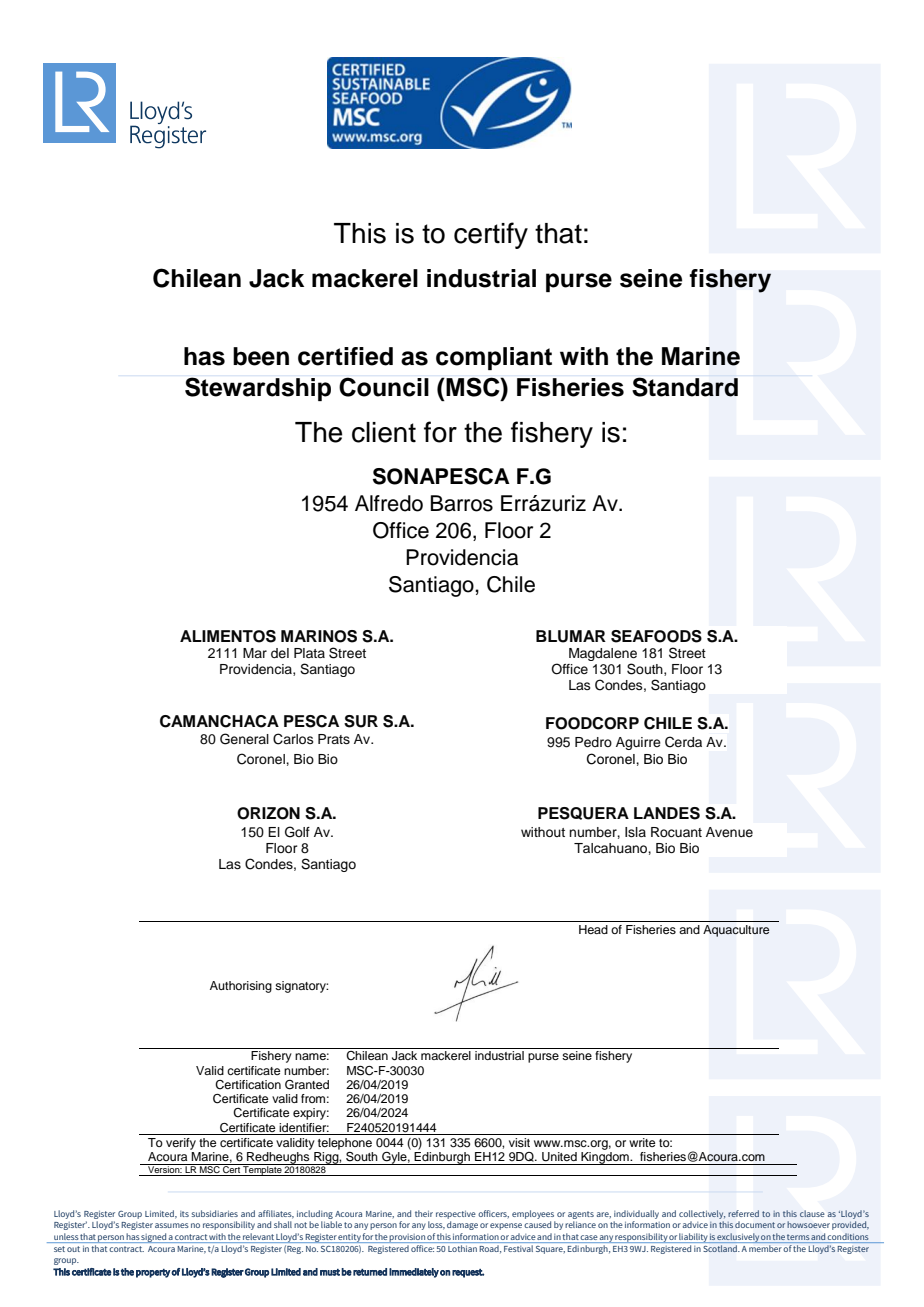 The image size is (924, 1307). Describe the element at coordinates (297, 832) in the screenshot. I see `Golf` at that location.
